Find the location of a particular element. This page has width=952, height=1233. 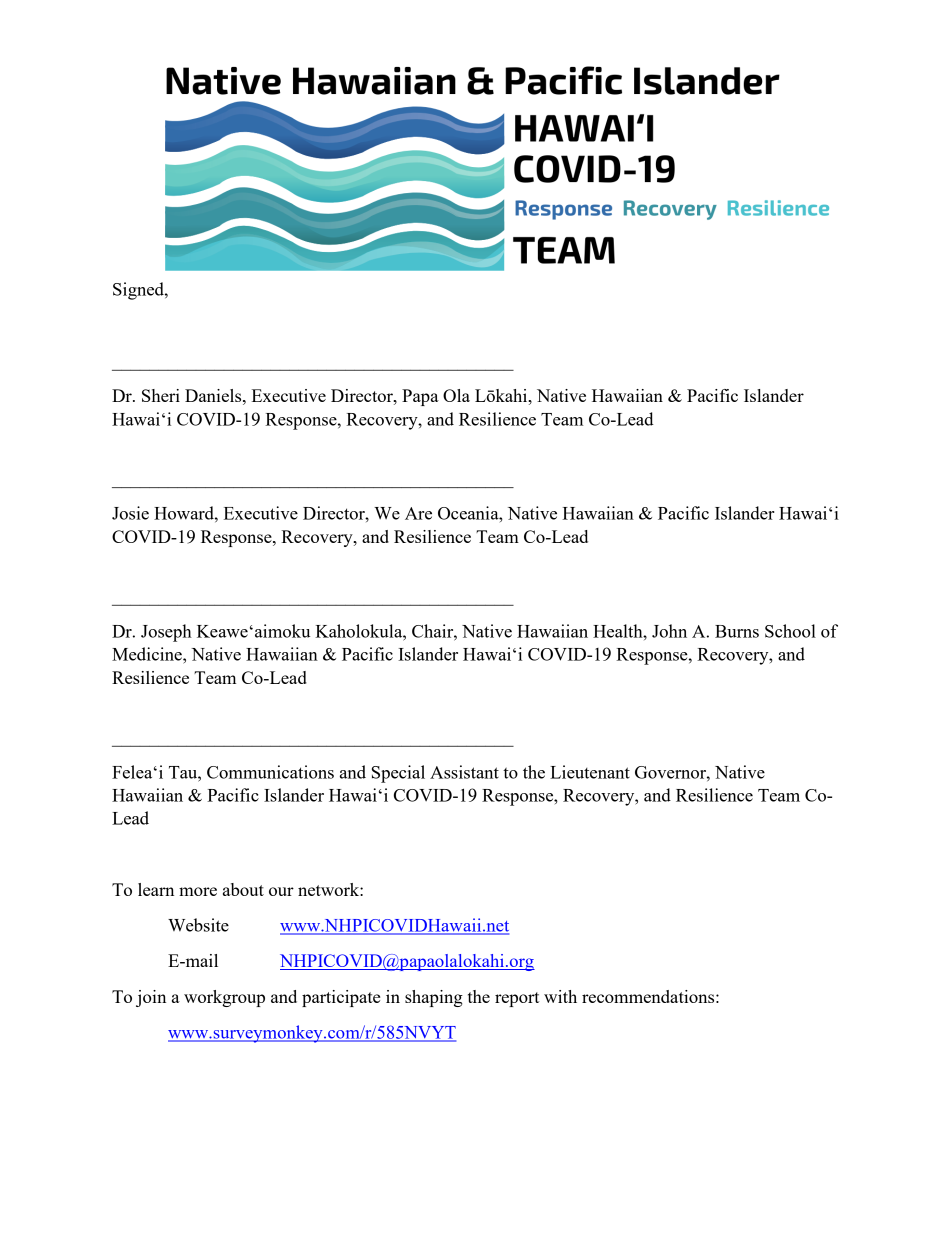

John is located at coordinates (669, 631).
